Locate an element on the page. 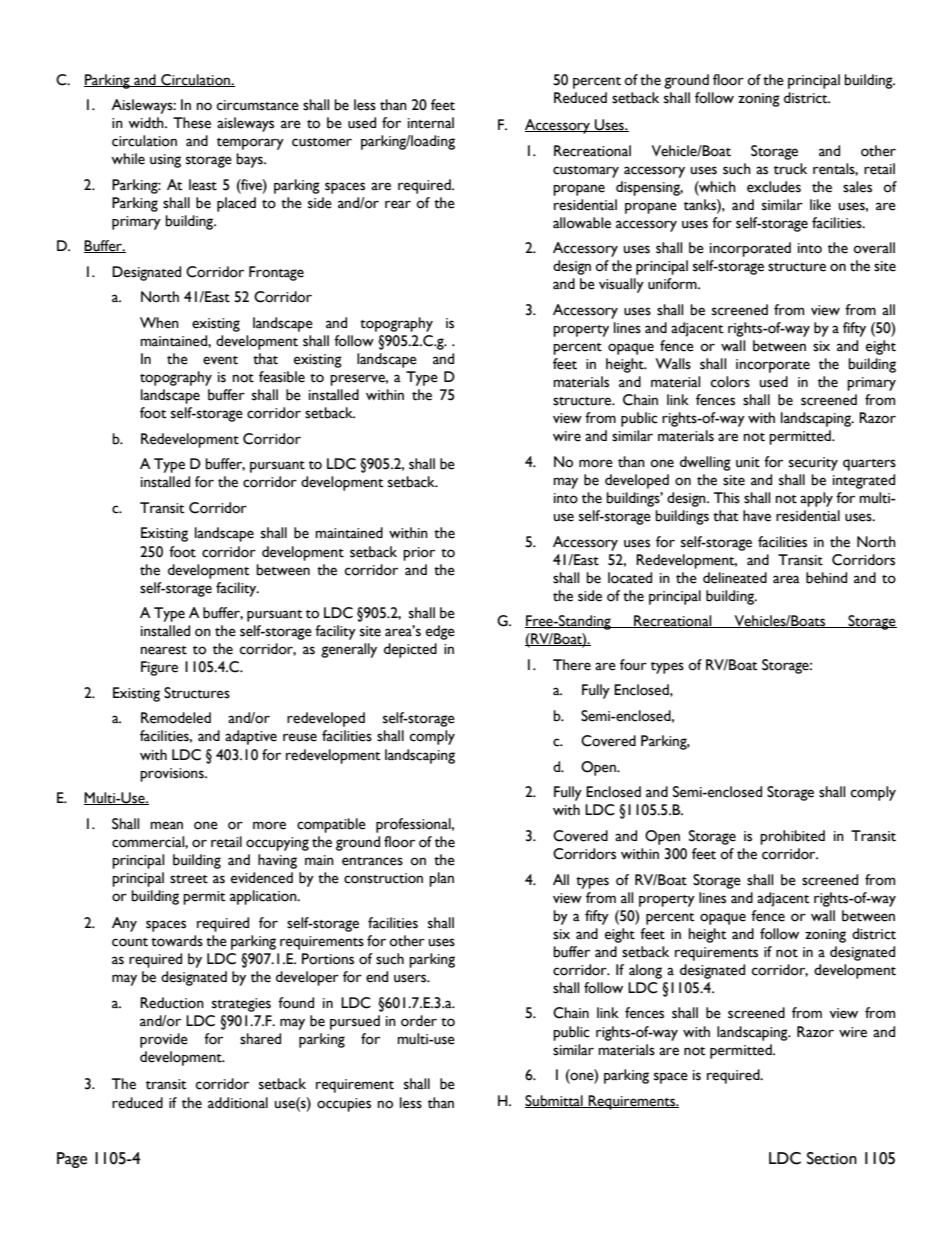 The height and width of the document is (1233, 952). edge is located at coordinates (440, 632).
